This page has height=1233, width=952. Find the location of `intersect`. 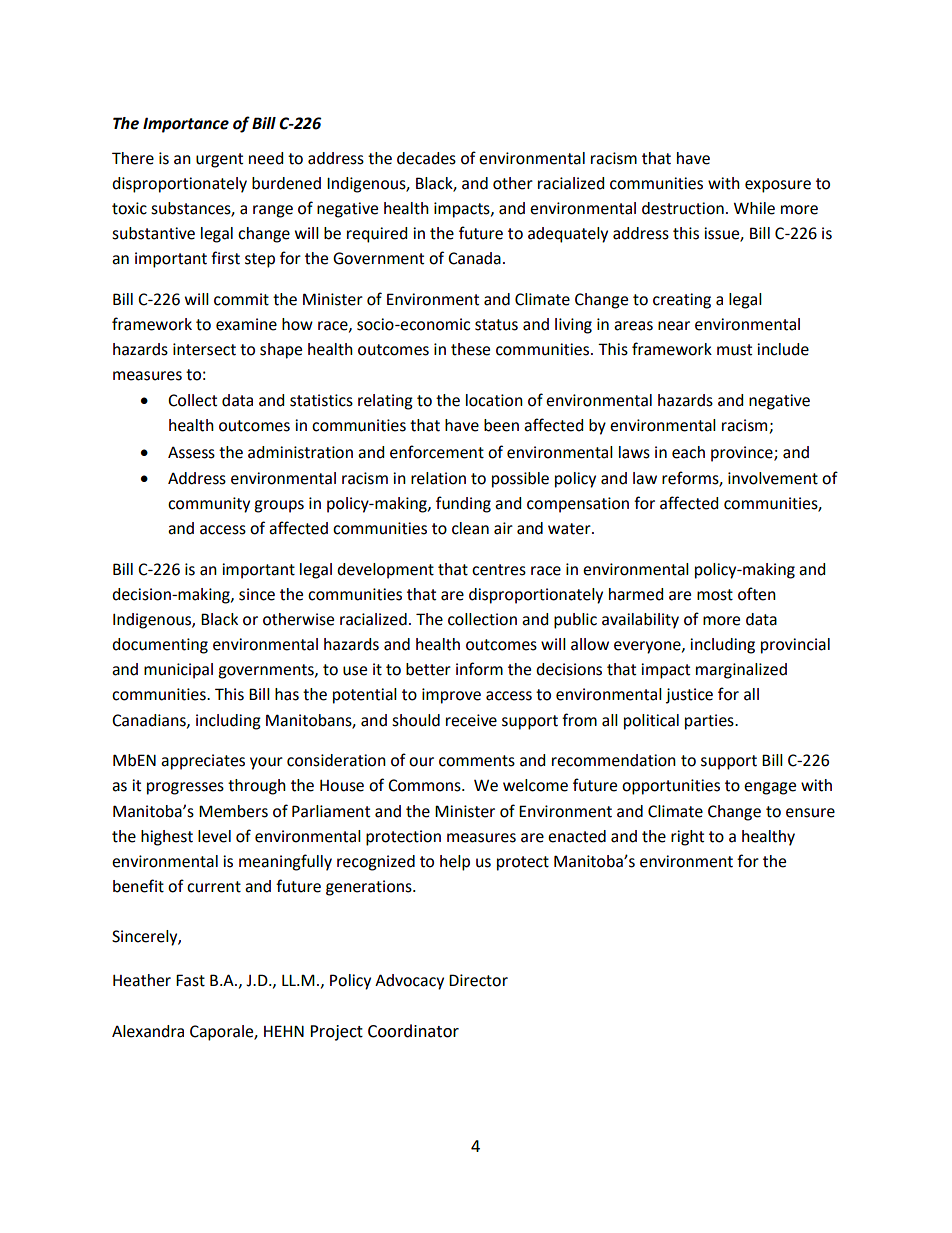

intersect is located at coordinates (204, 349).
